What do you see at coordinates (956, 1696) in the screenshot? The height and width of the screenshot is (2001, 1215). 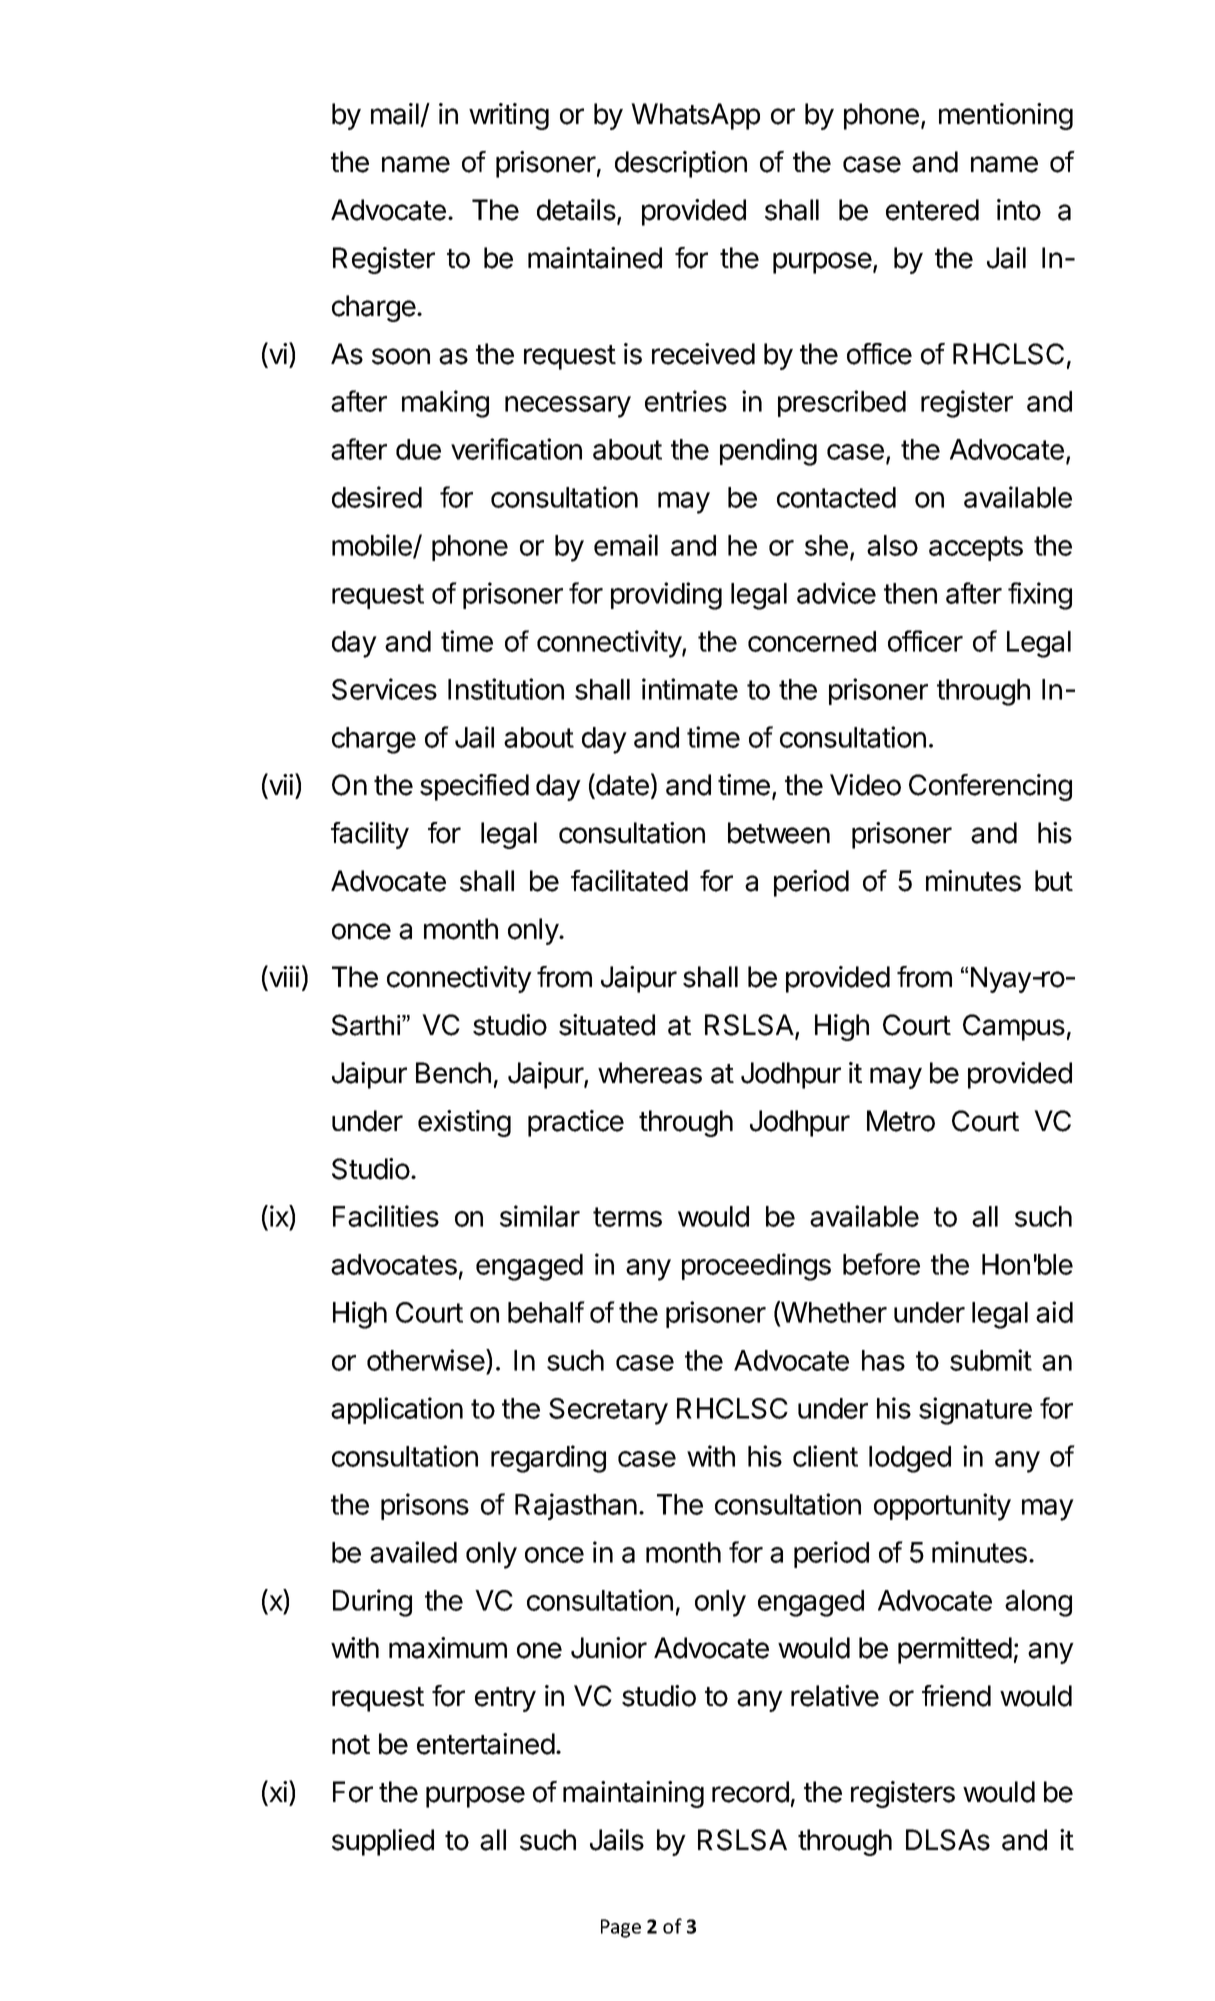 I see `friend` at bounding box center [956, 1696].
